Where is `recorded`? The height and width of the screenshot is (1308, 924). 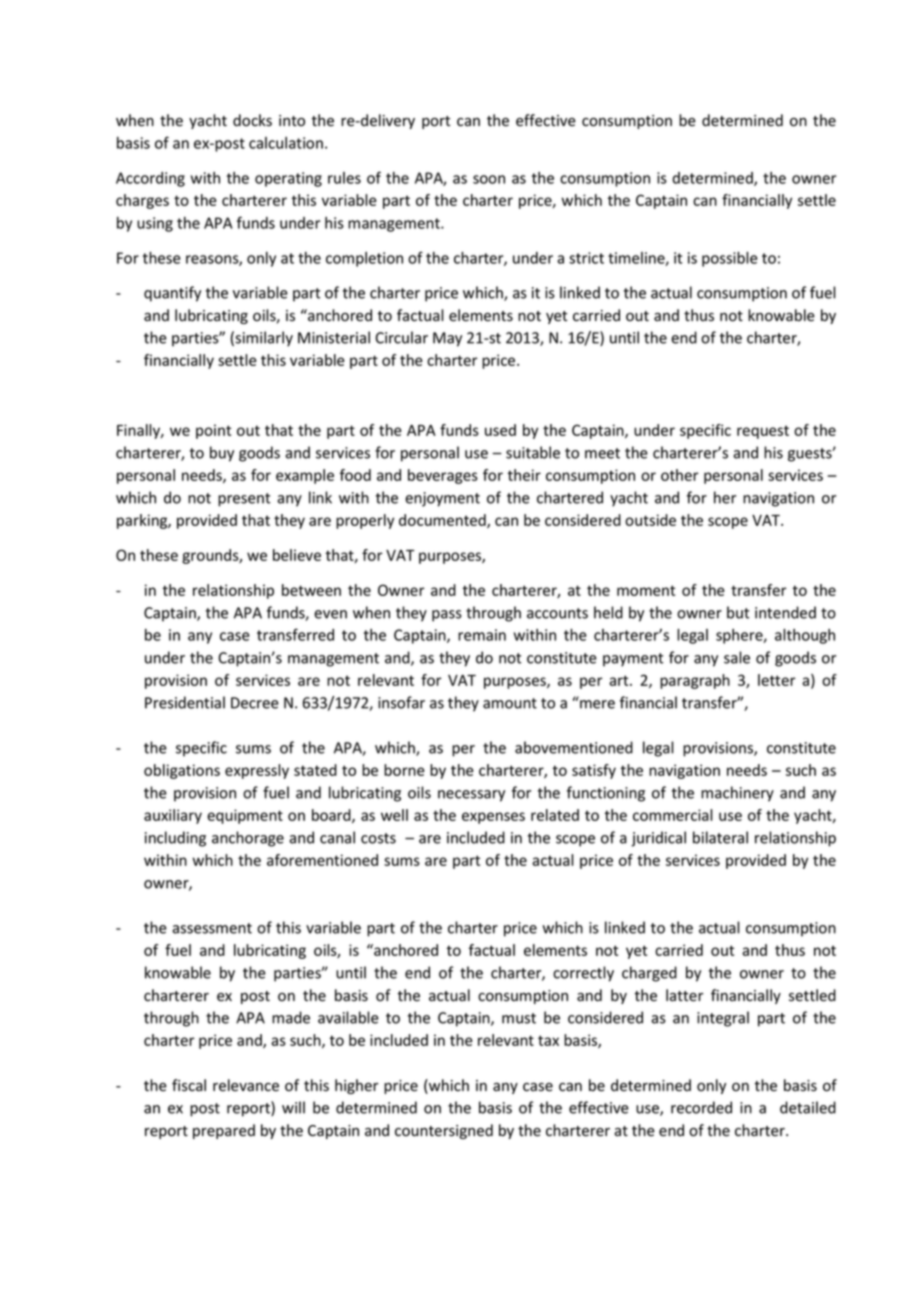
recorded is located at coordinates (701, 1107).
